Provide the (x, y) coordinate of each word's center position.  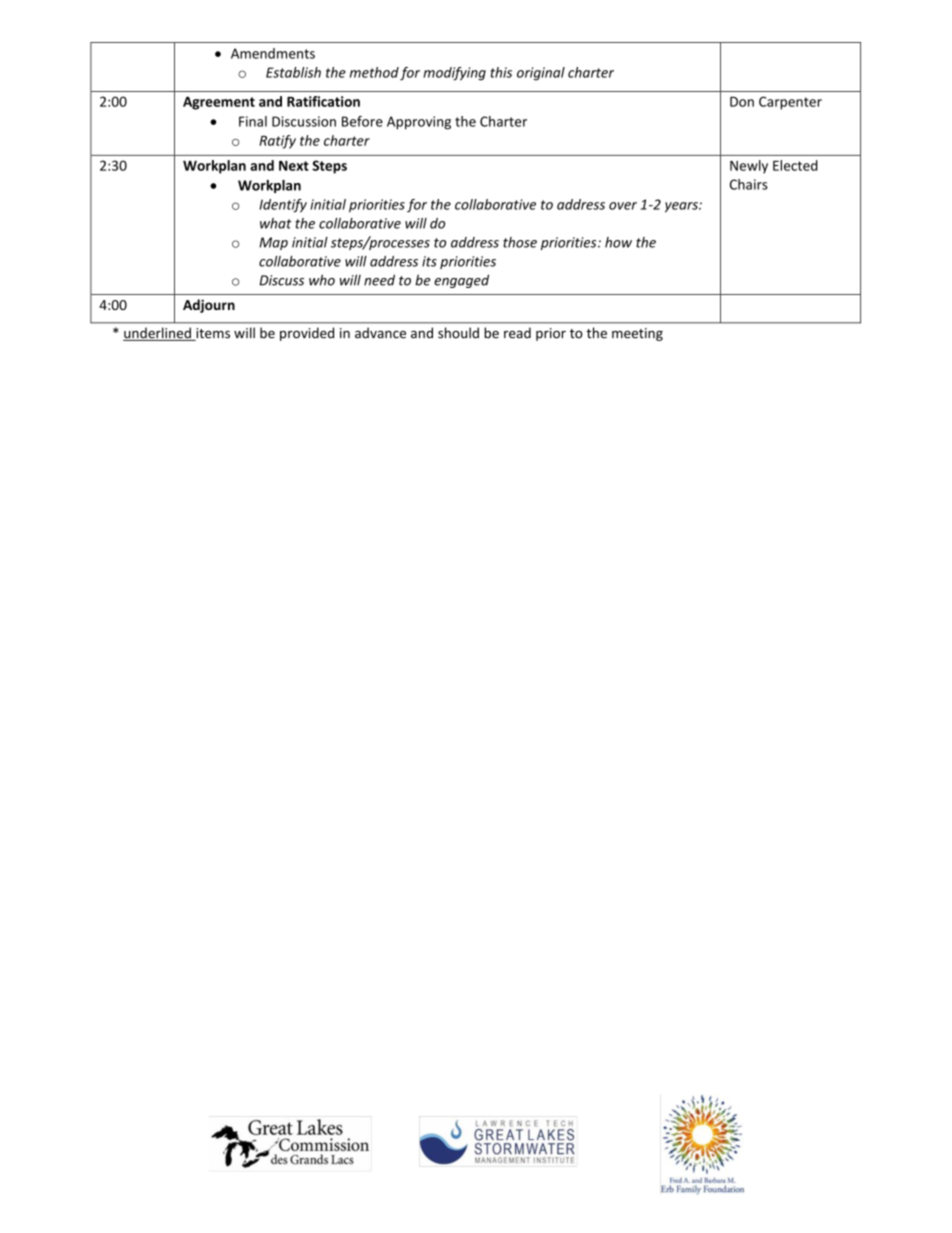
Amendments (273, 53)
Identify (283, 206)
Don (742, 102)
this (501, 72)
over (623, 206)
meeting (637, 334)
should (458, 333)
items (212, 334)
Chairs (749, 184)
